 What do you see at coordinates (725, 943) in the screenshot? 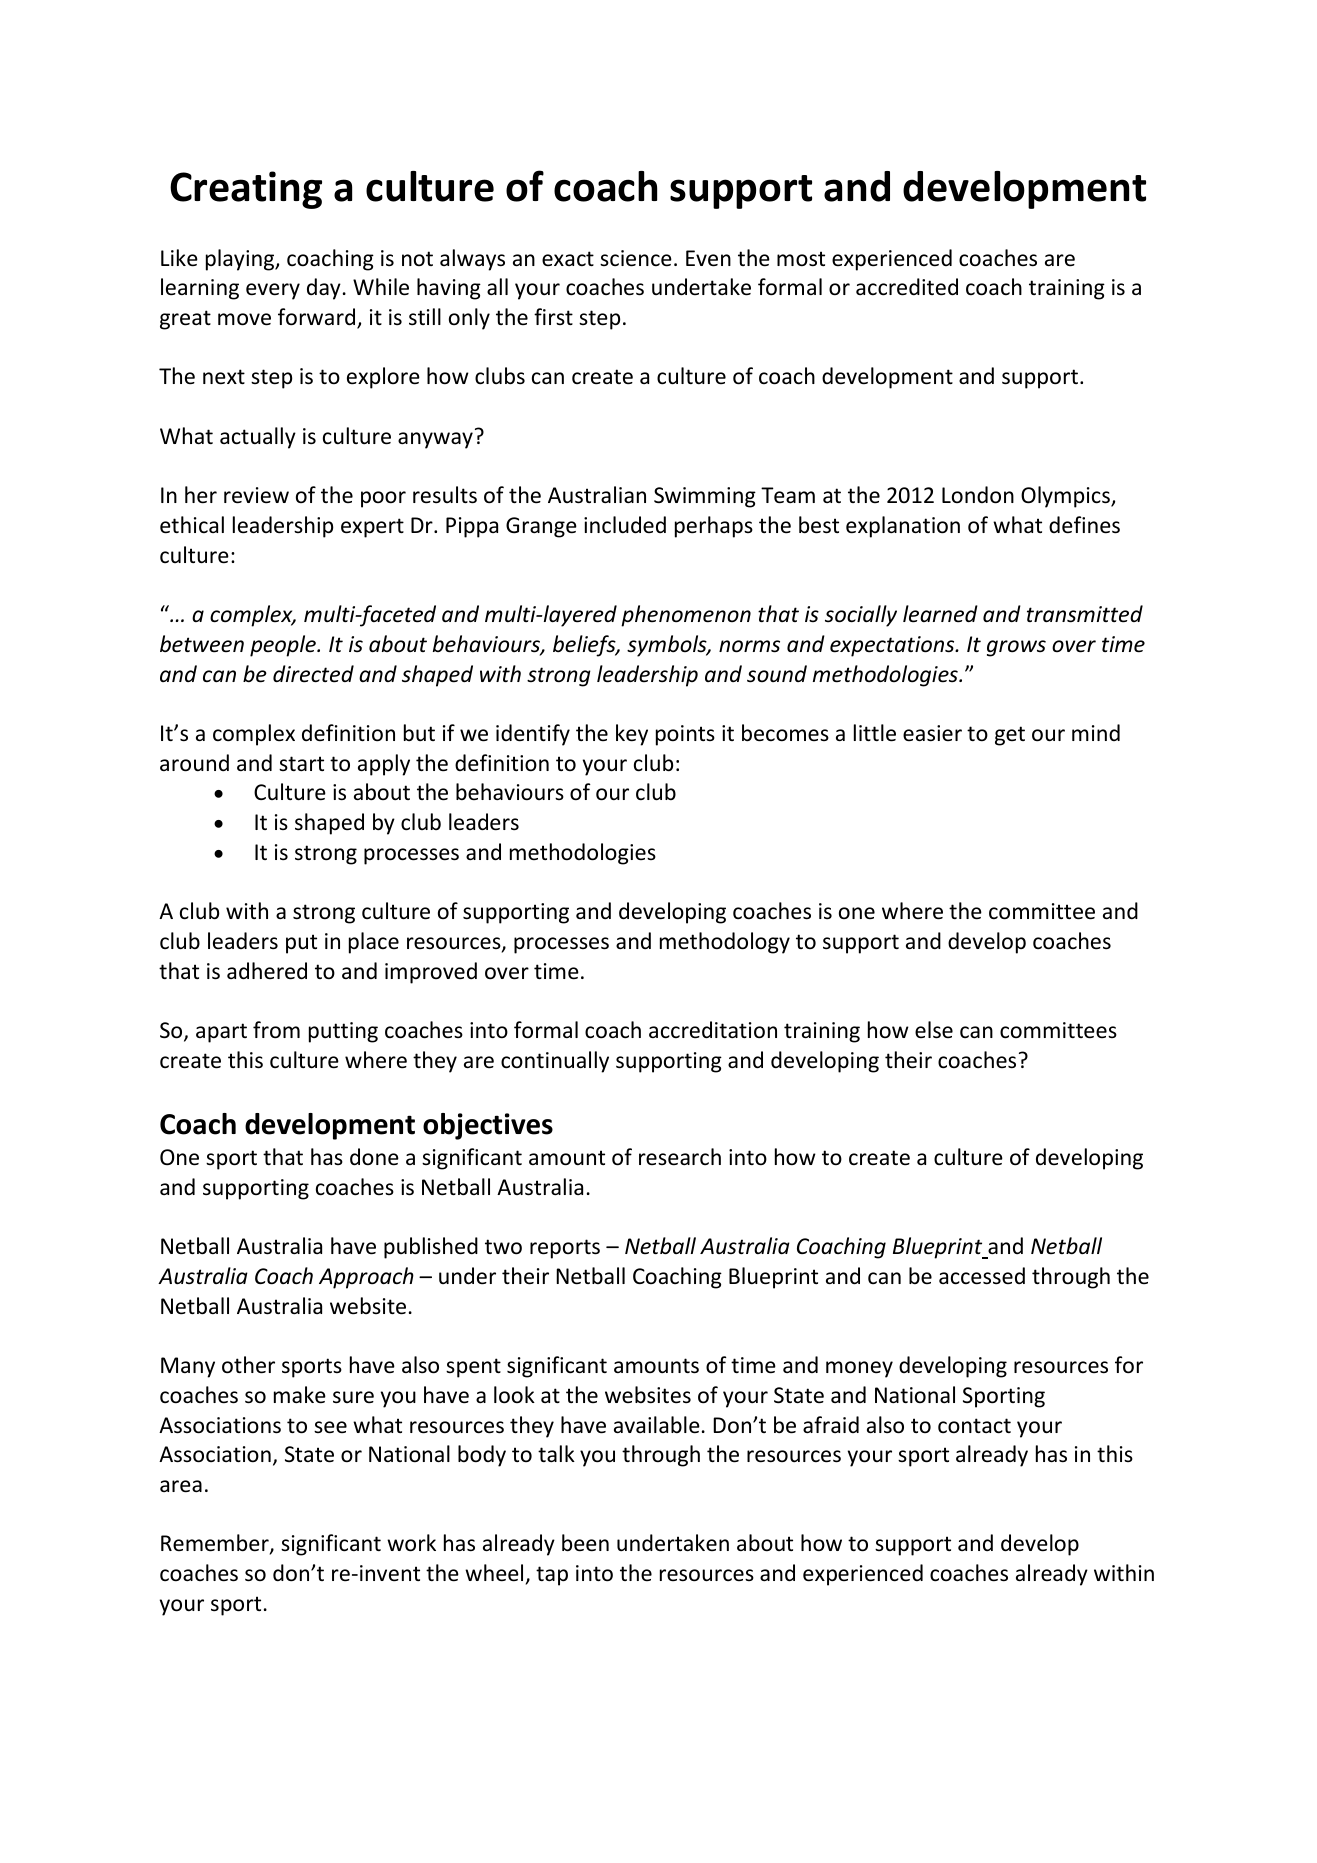
I see `methodology` at bounding box center [725, 943].
